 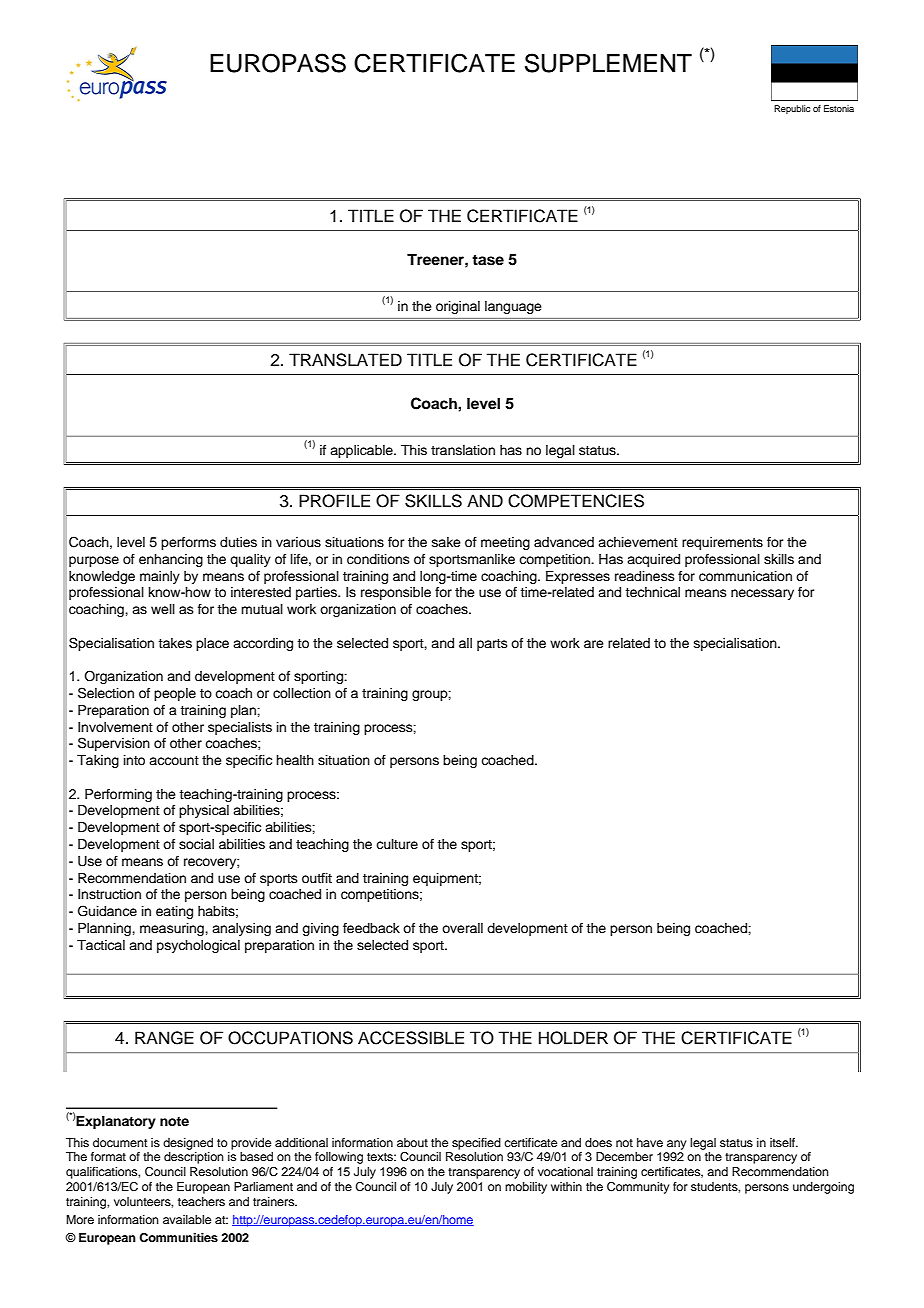 What do you see at coordinates (608, 63) in the image?
I see `SUPPLEMENT` at bounding box center [608, 63].
